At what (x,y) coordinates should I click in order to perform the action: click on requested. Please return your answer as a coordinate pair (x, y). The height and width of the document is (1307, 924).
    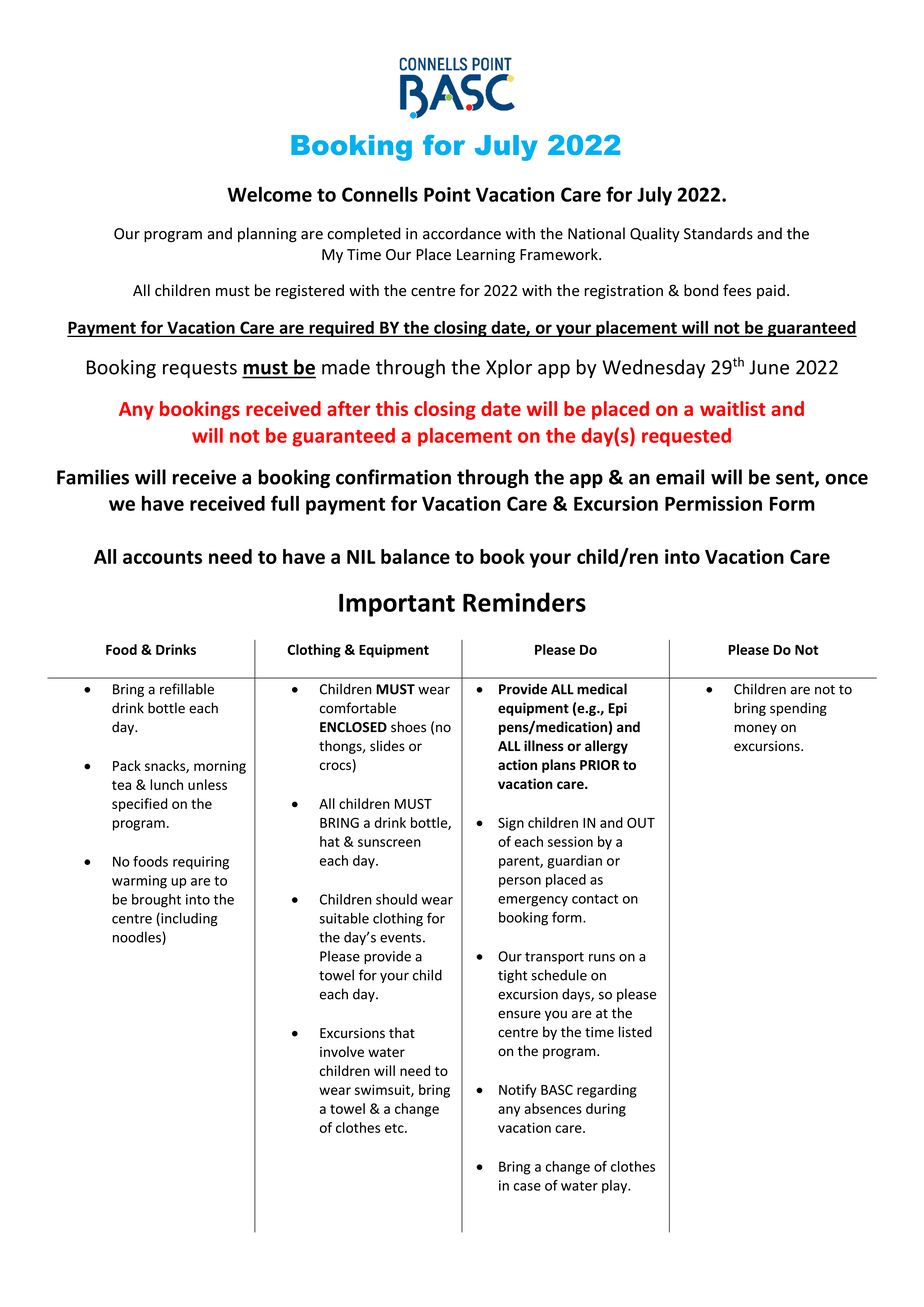
    Looking at the image, I should click on (686, 437).
